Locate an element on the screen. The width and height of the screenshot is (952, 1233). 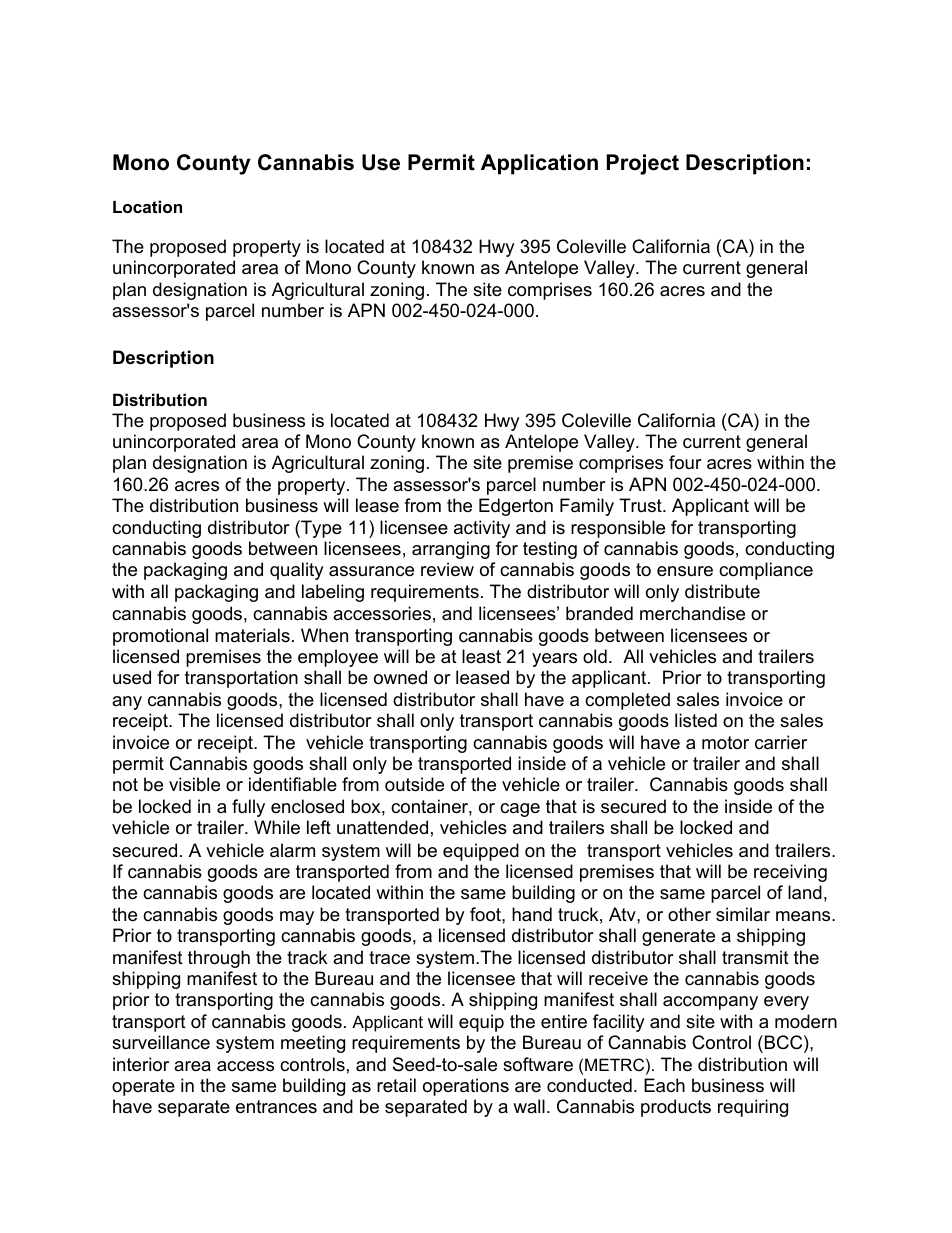
least is located at coordinates (481, 656).
